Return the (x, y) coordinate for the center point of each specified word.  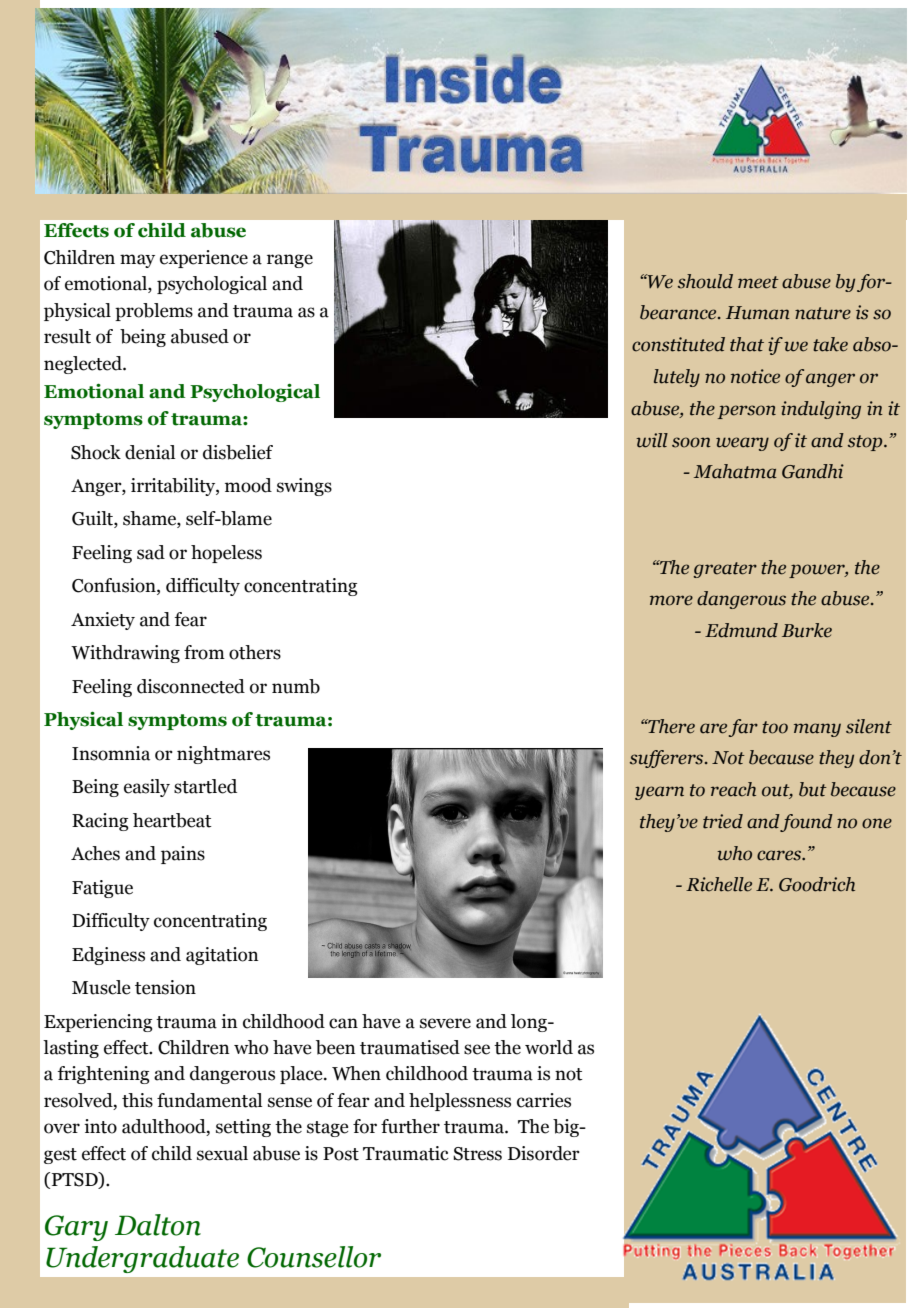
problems (154, 312)
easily (147, 788)
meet (758, 282)
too (775, 727)
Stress (477, 1154)
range (290, 261)
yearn (659, 793)
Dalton (158, 1225)
